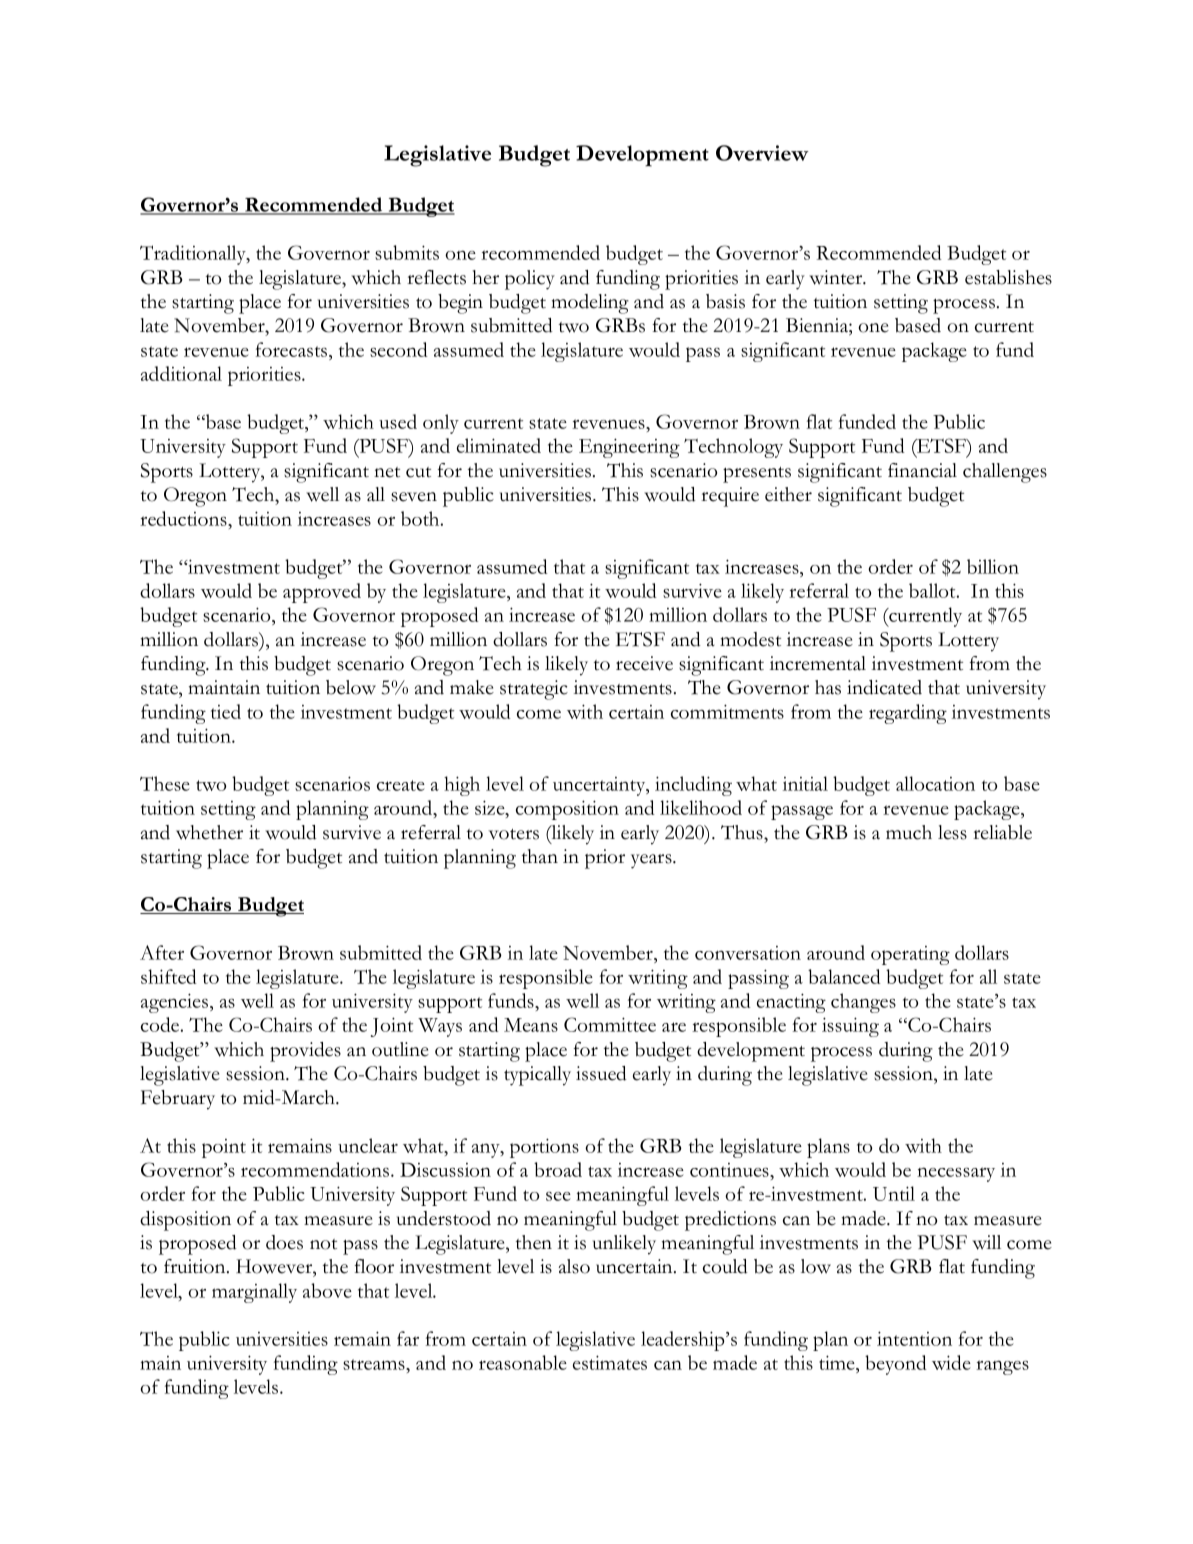  Describe the element at coordinates (762, 153) in the page. I see `Overview` at that location.
